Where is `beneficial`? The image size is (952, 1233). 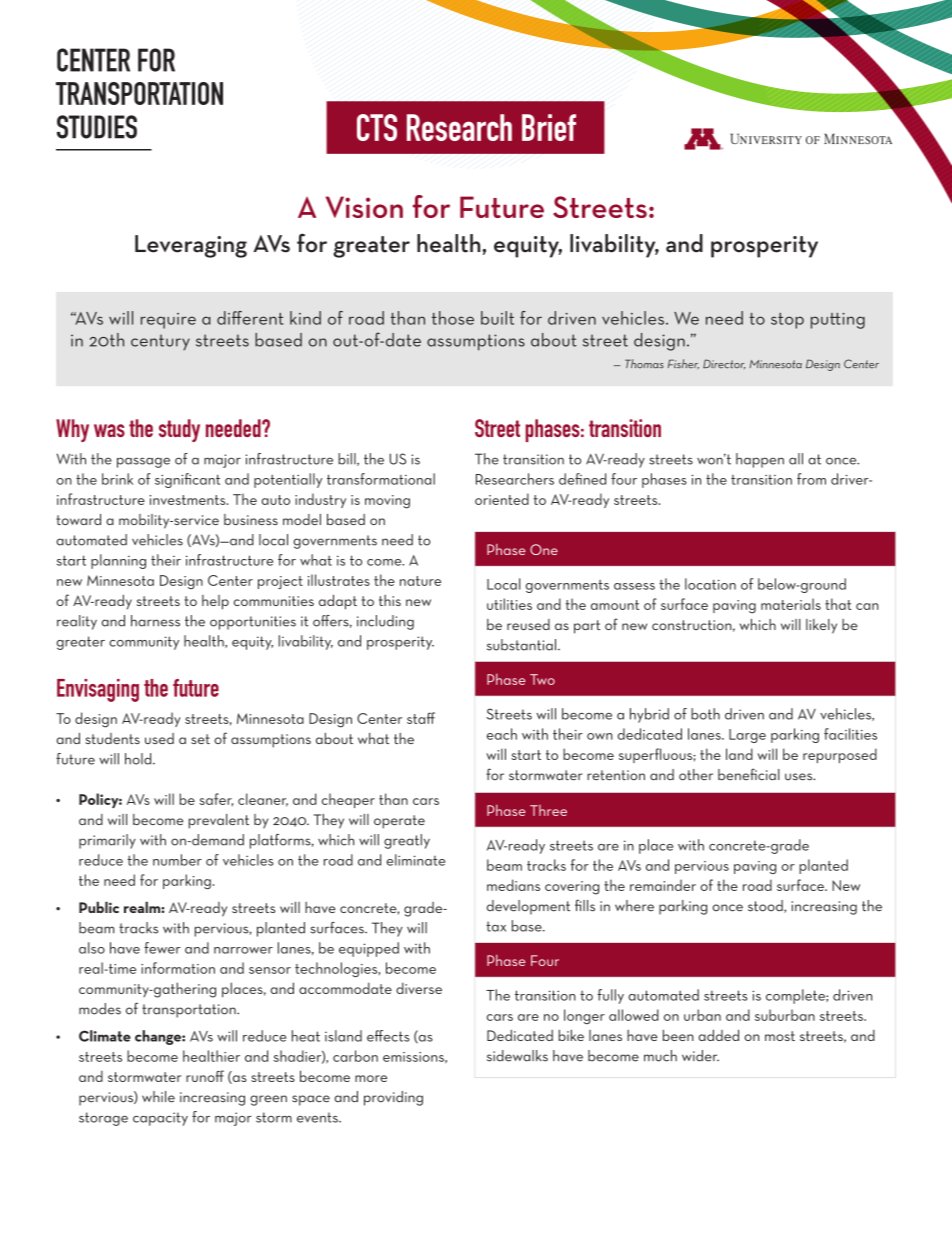
beneficial is located at coordinates (749, 774).
